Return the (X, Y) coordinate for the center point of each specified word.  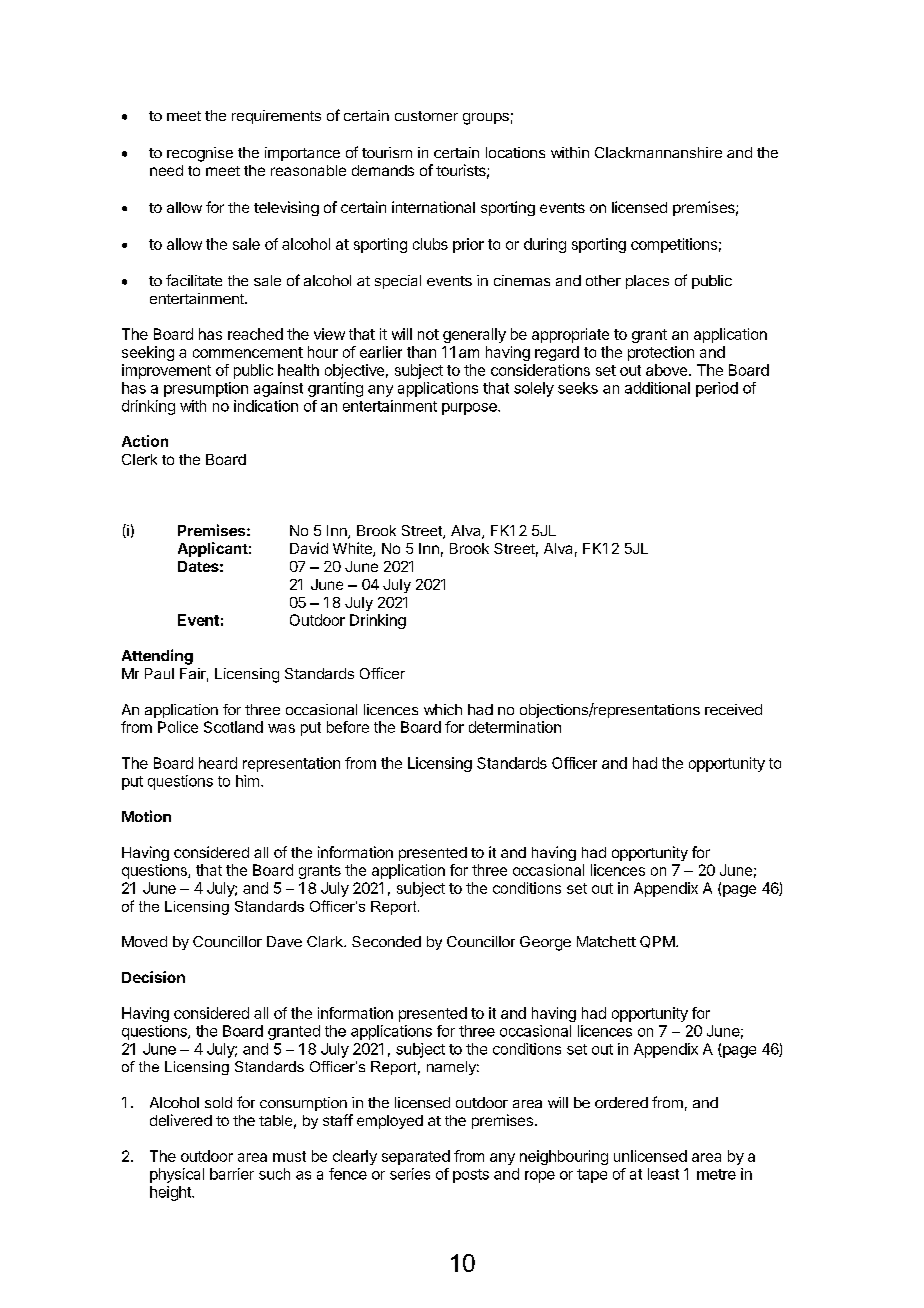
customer (426, 116)
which (443, 709)
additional (657, 388)
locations (515, 152)
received (733, 709)
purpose (470, 409)
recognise (200, 154)
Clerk (139, 459)
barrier (232, 1174)
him (247, 781)
